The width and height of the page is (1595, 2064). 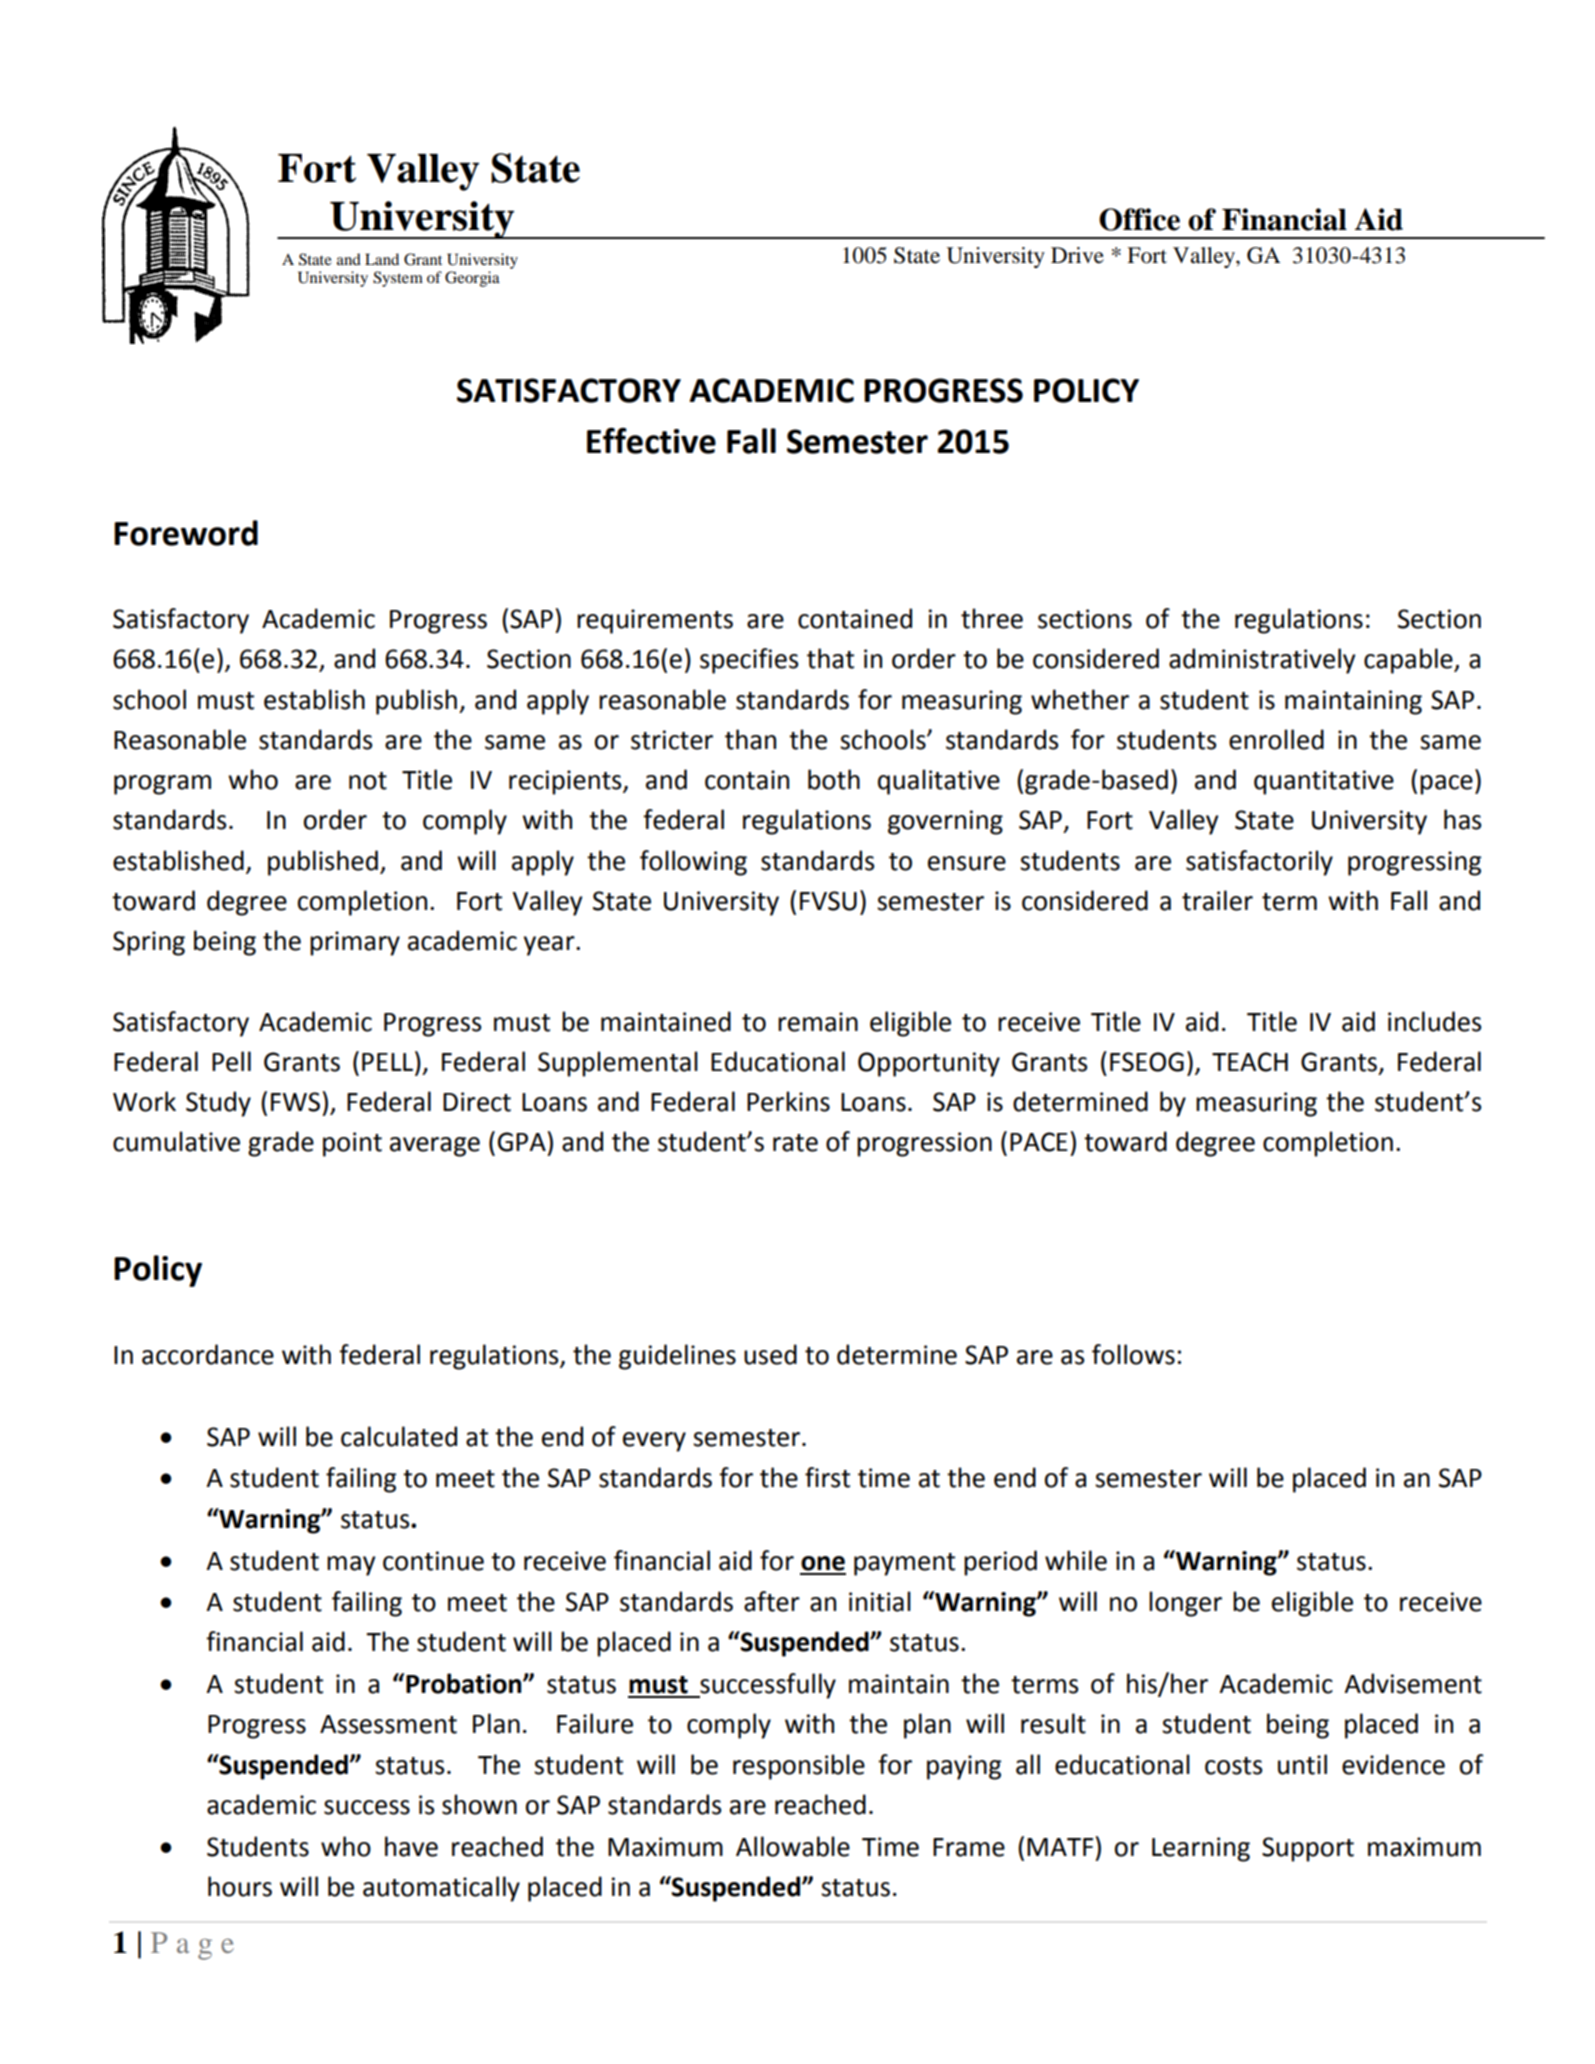 What do you see at coordinates (1259, 863) in the page?
I see `satisfactorily` at bounding box center [1259, 863].
